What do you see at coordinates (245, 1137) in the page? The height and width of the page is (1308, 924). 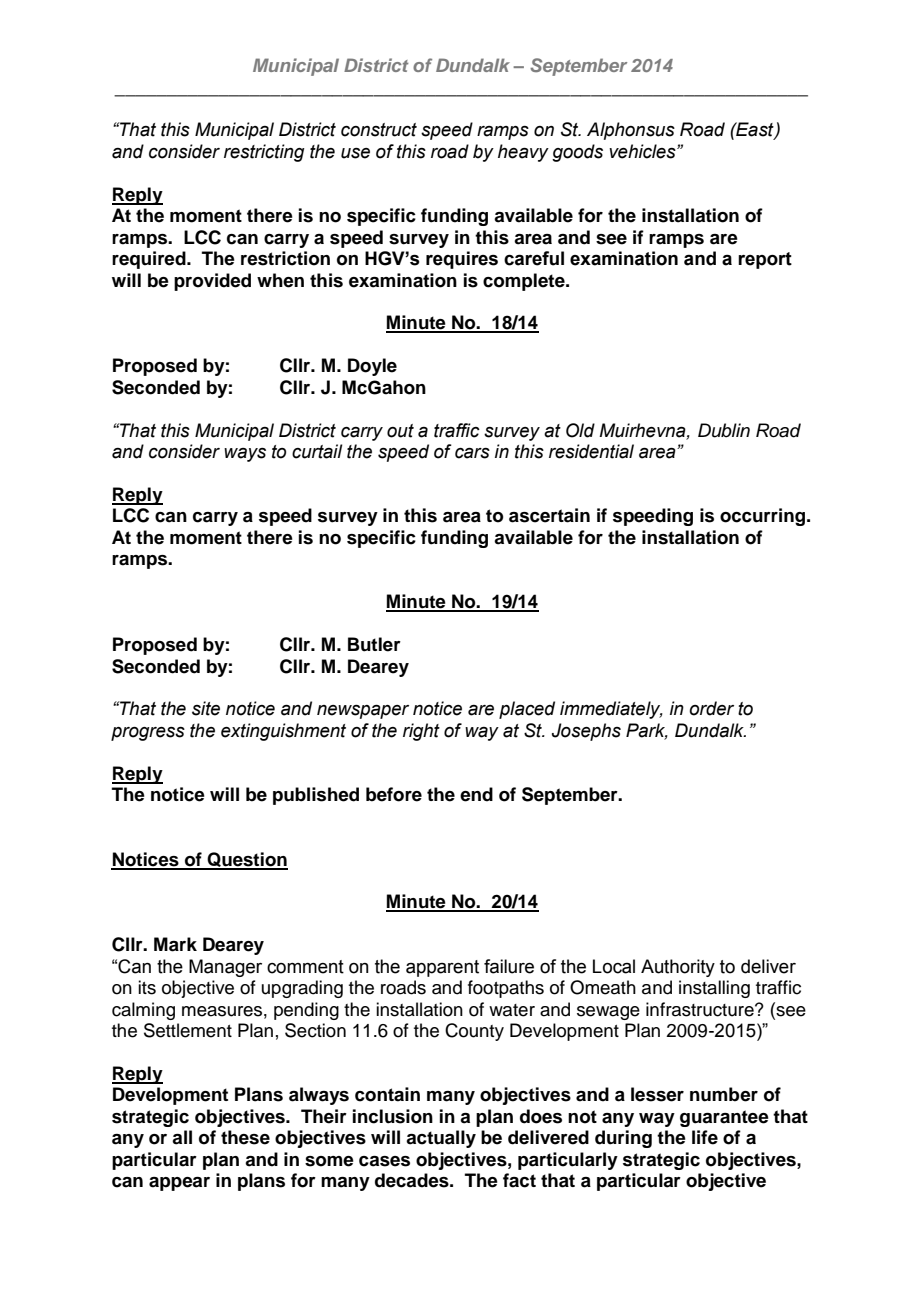 I see `these` at bounding box center [245, 1137].
